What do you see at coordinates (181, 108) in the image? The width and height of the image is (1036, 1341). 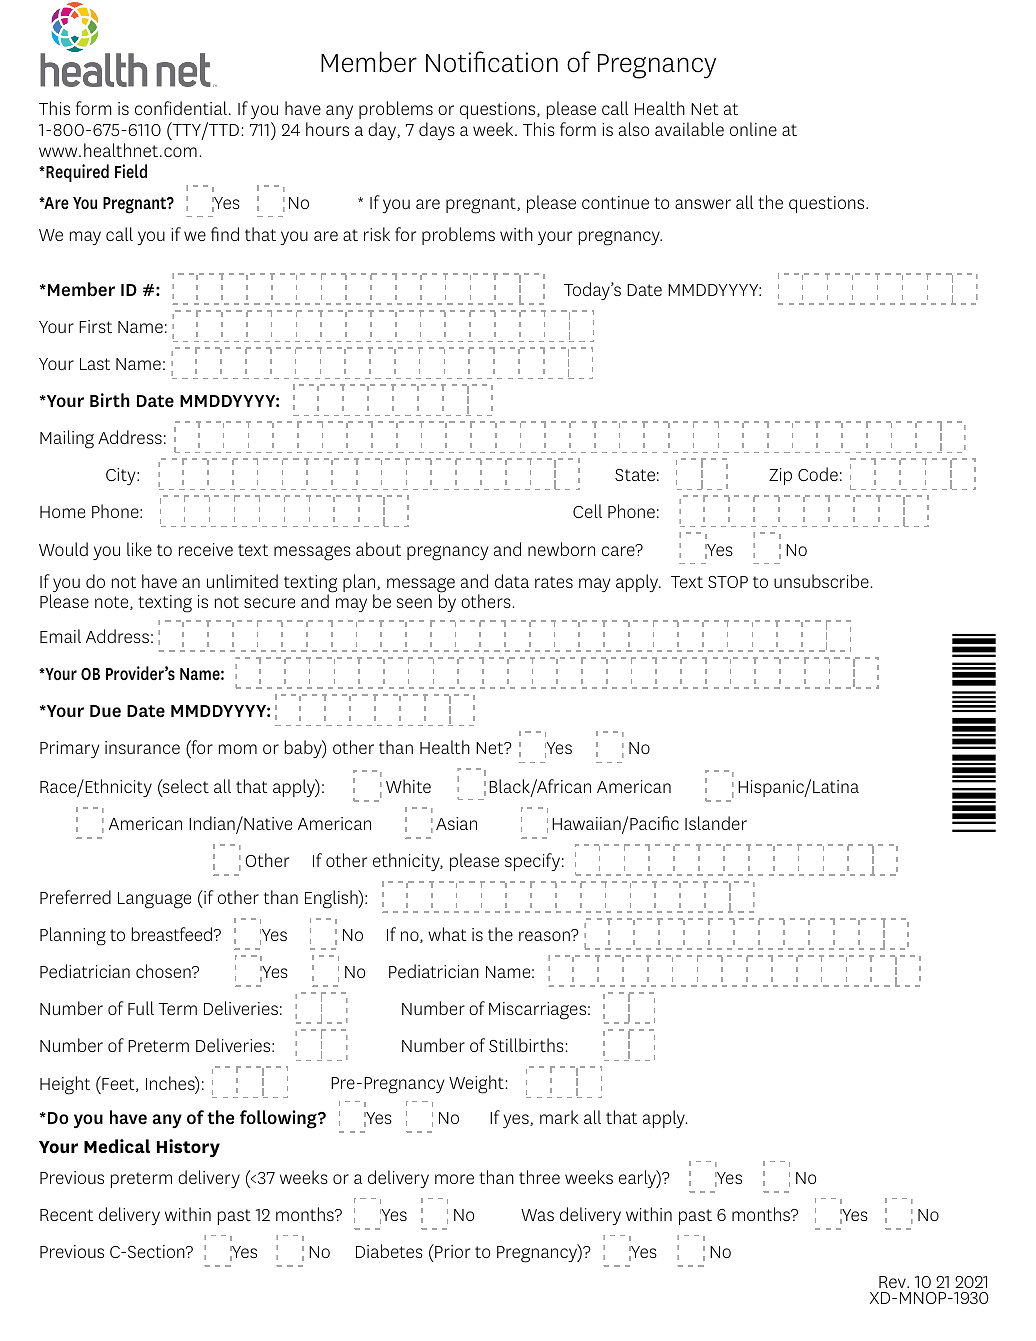 I see `confidential` at bounding box center [181, 108].
